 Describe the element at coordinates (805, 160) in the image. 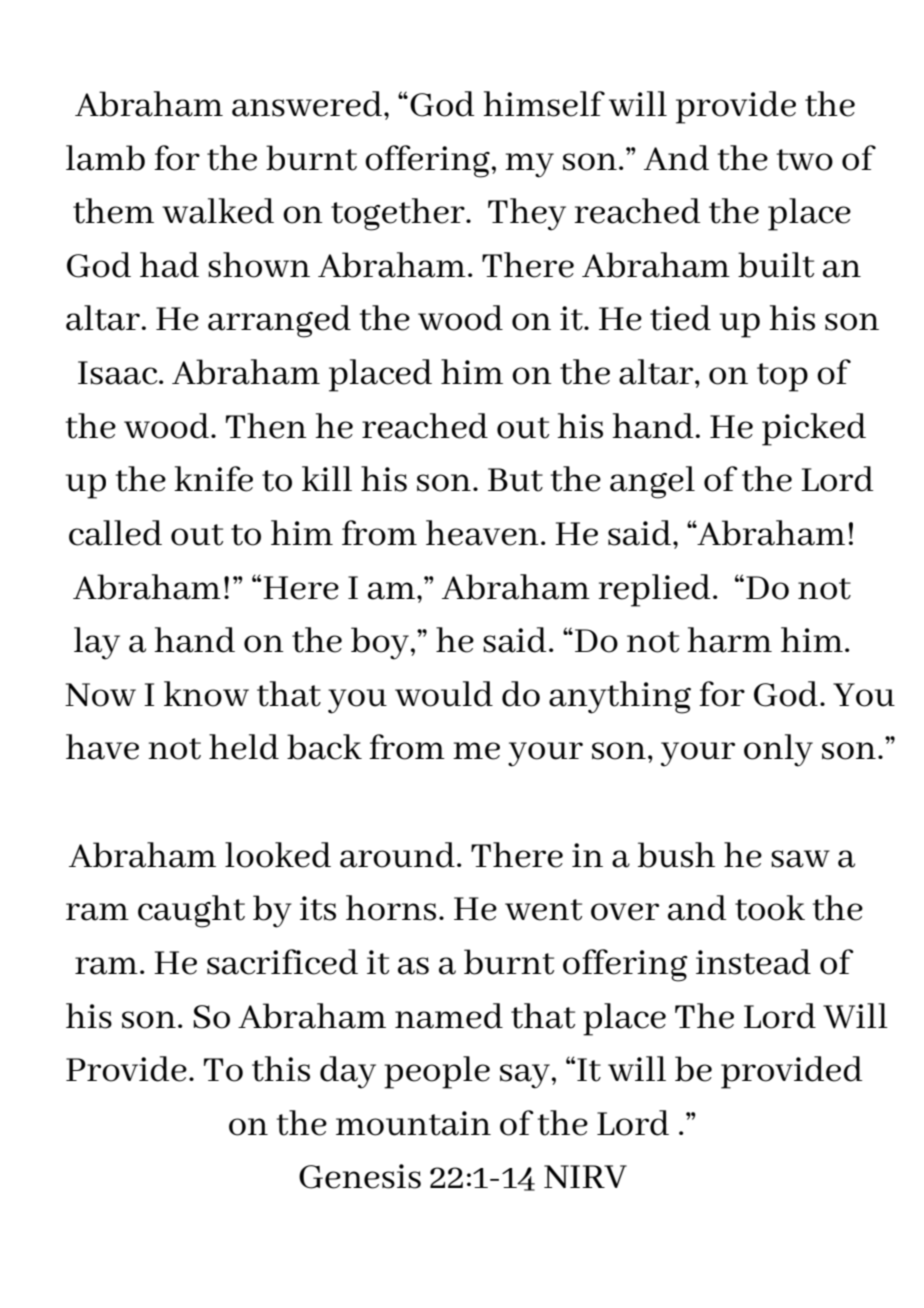

I see `two` at that location.
